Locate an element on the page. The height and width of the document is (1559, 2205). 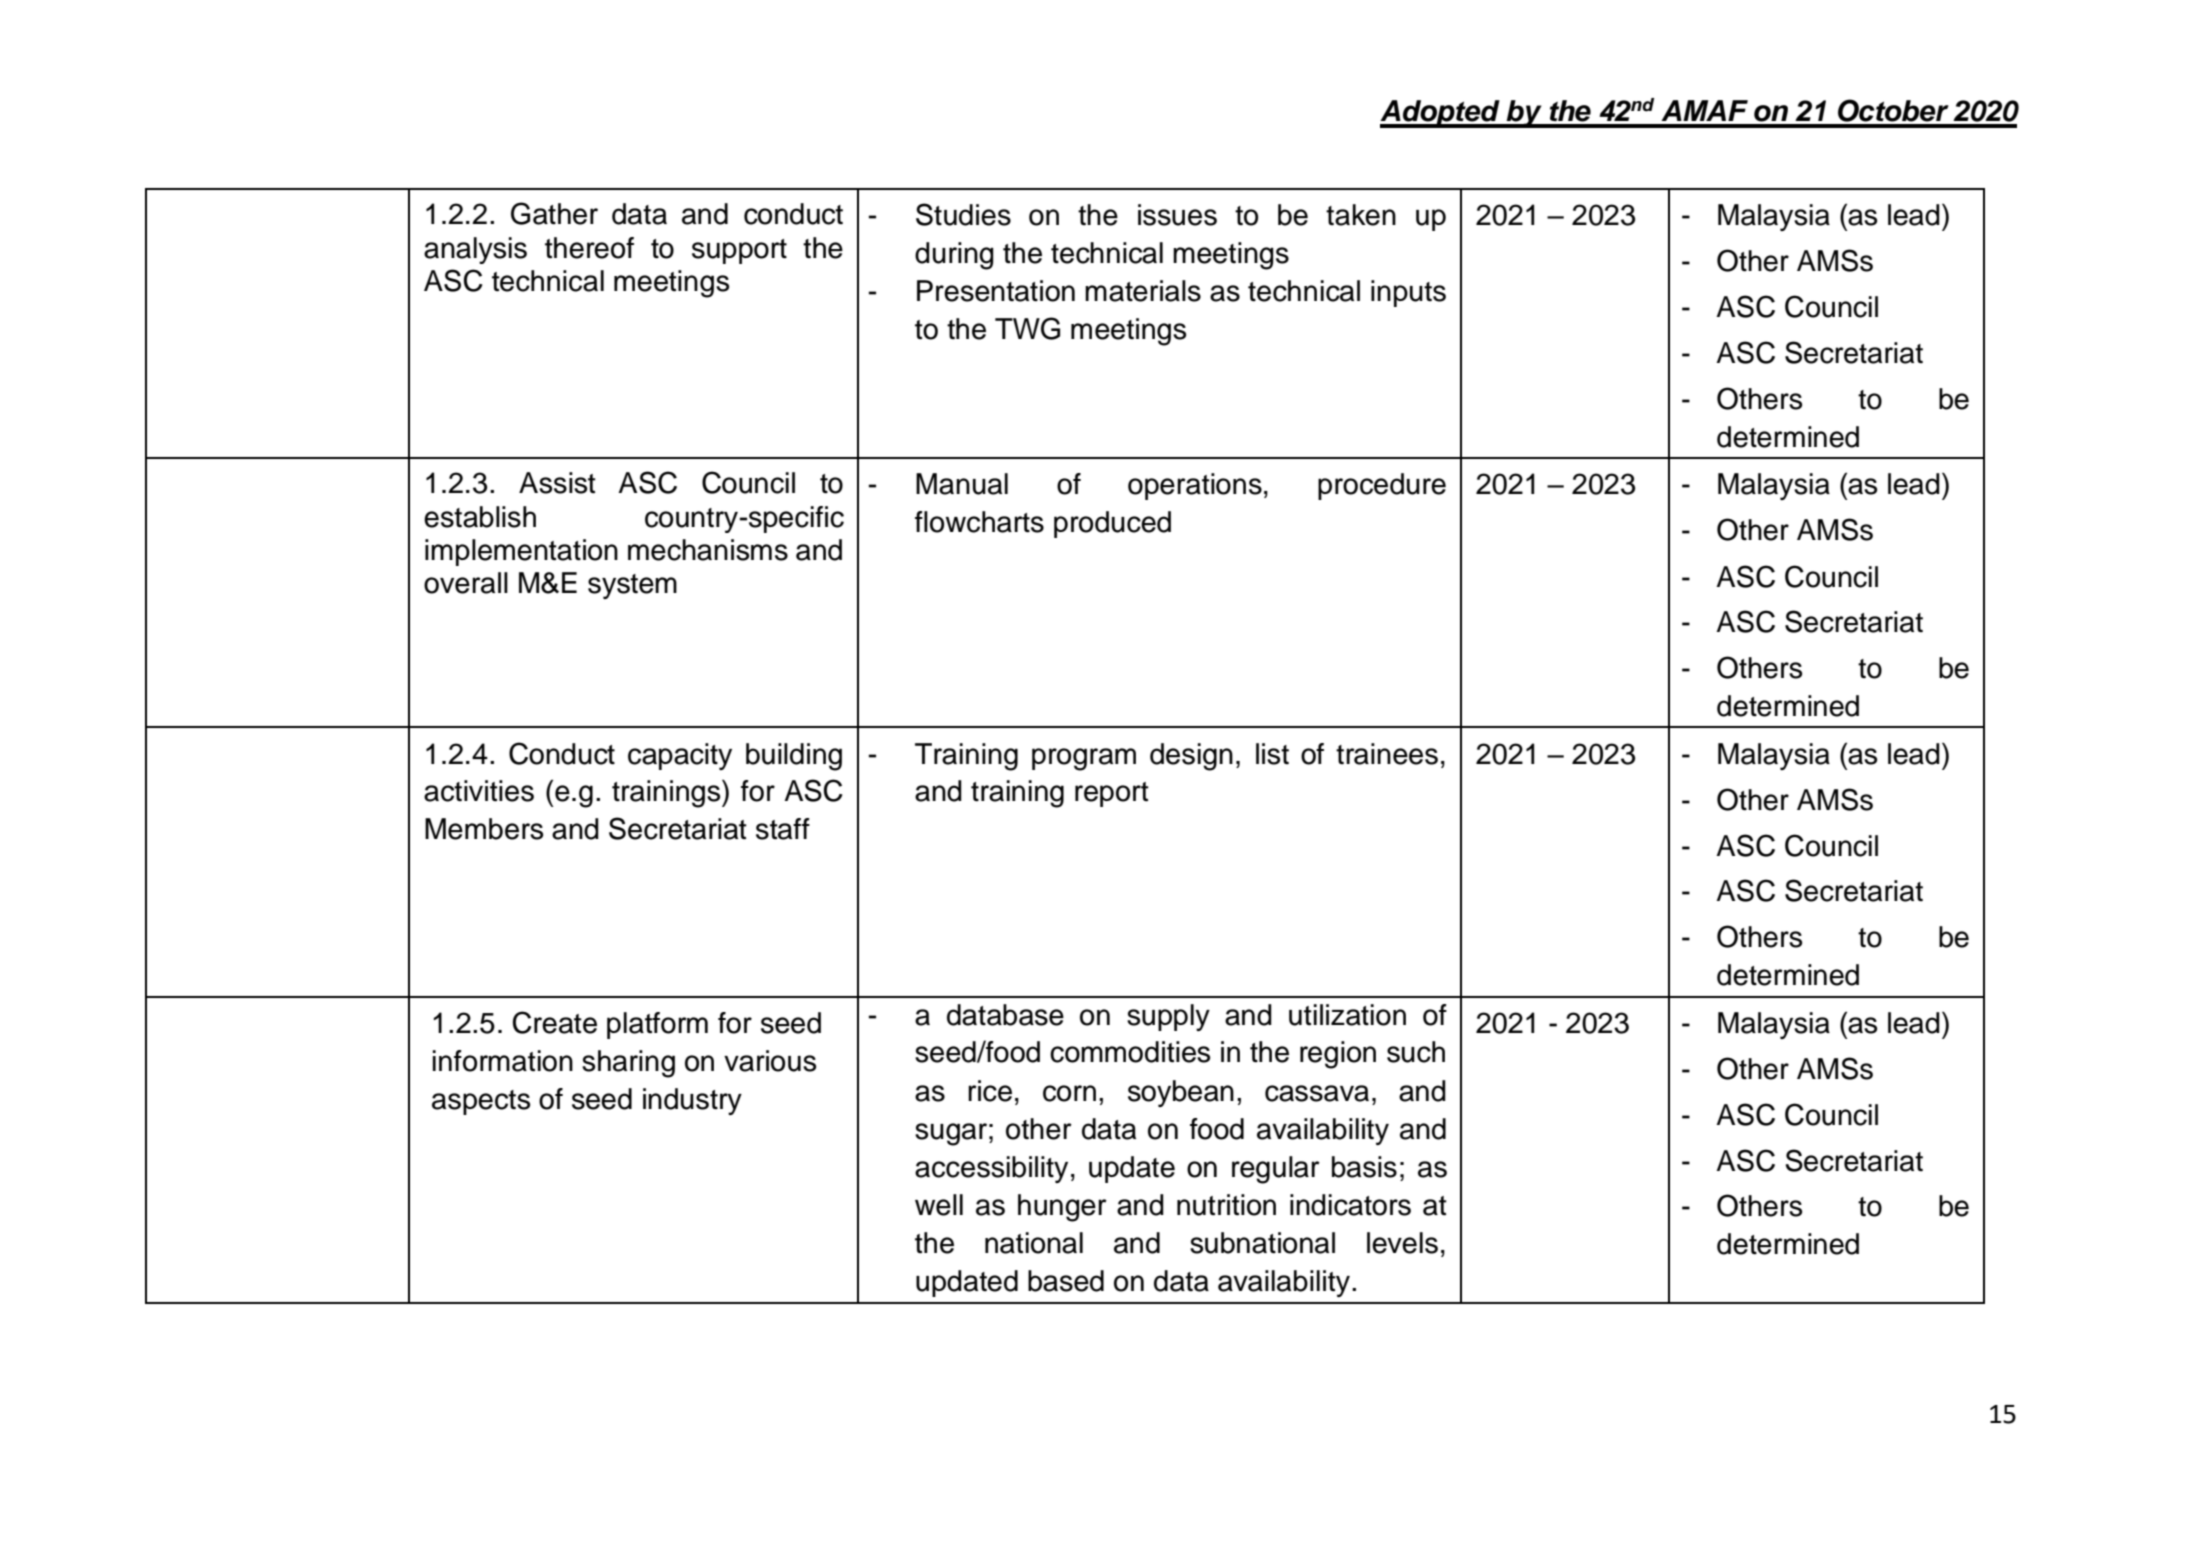
Studies is located at coordinates (963, 214).
